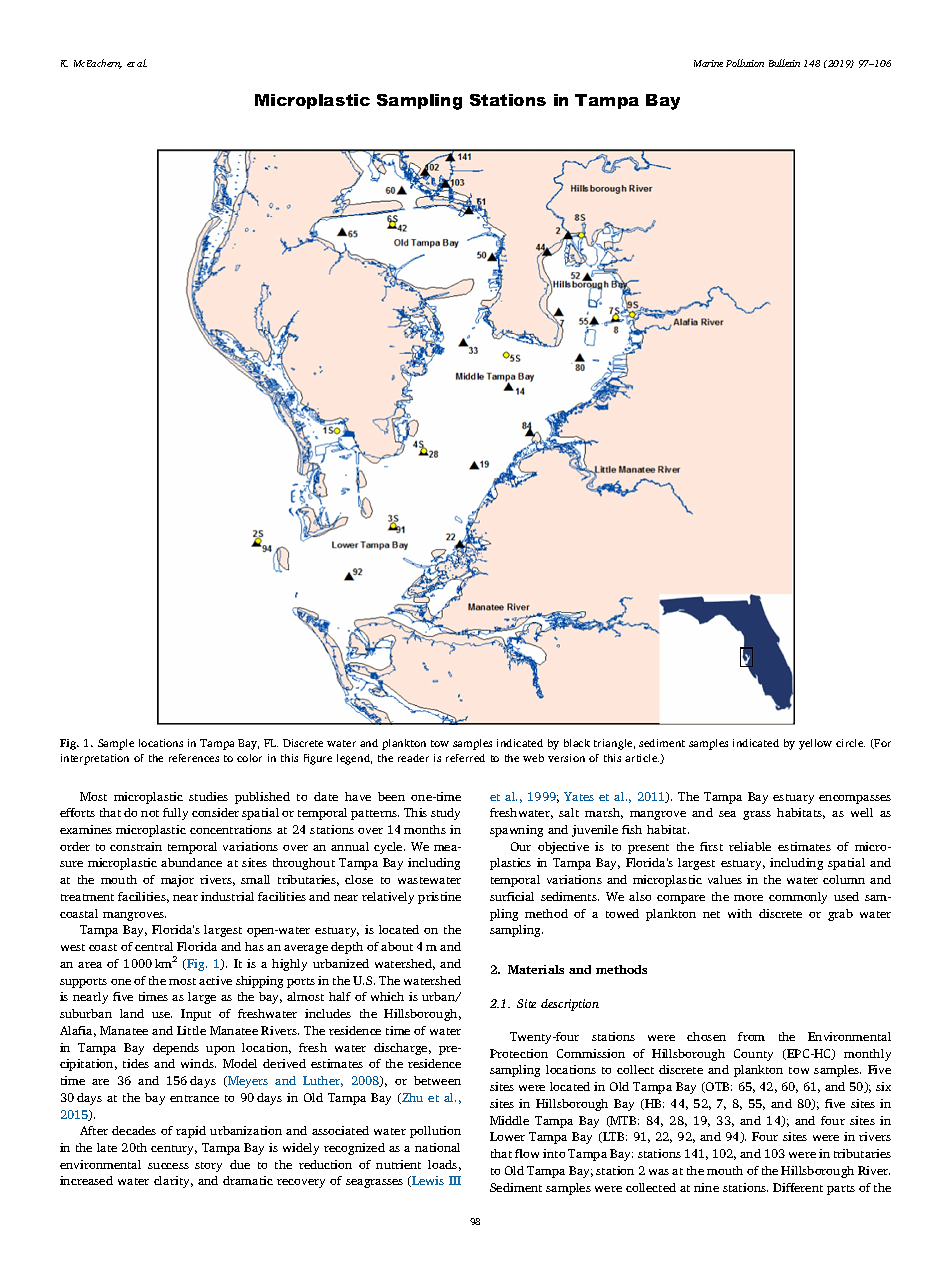 This screenshot has height=1270, width=952. What do you see at coordinates (455, 1180) in the screenshot?
I see `III` at bounding box center [455, 1180].
